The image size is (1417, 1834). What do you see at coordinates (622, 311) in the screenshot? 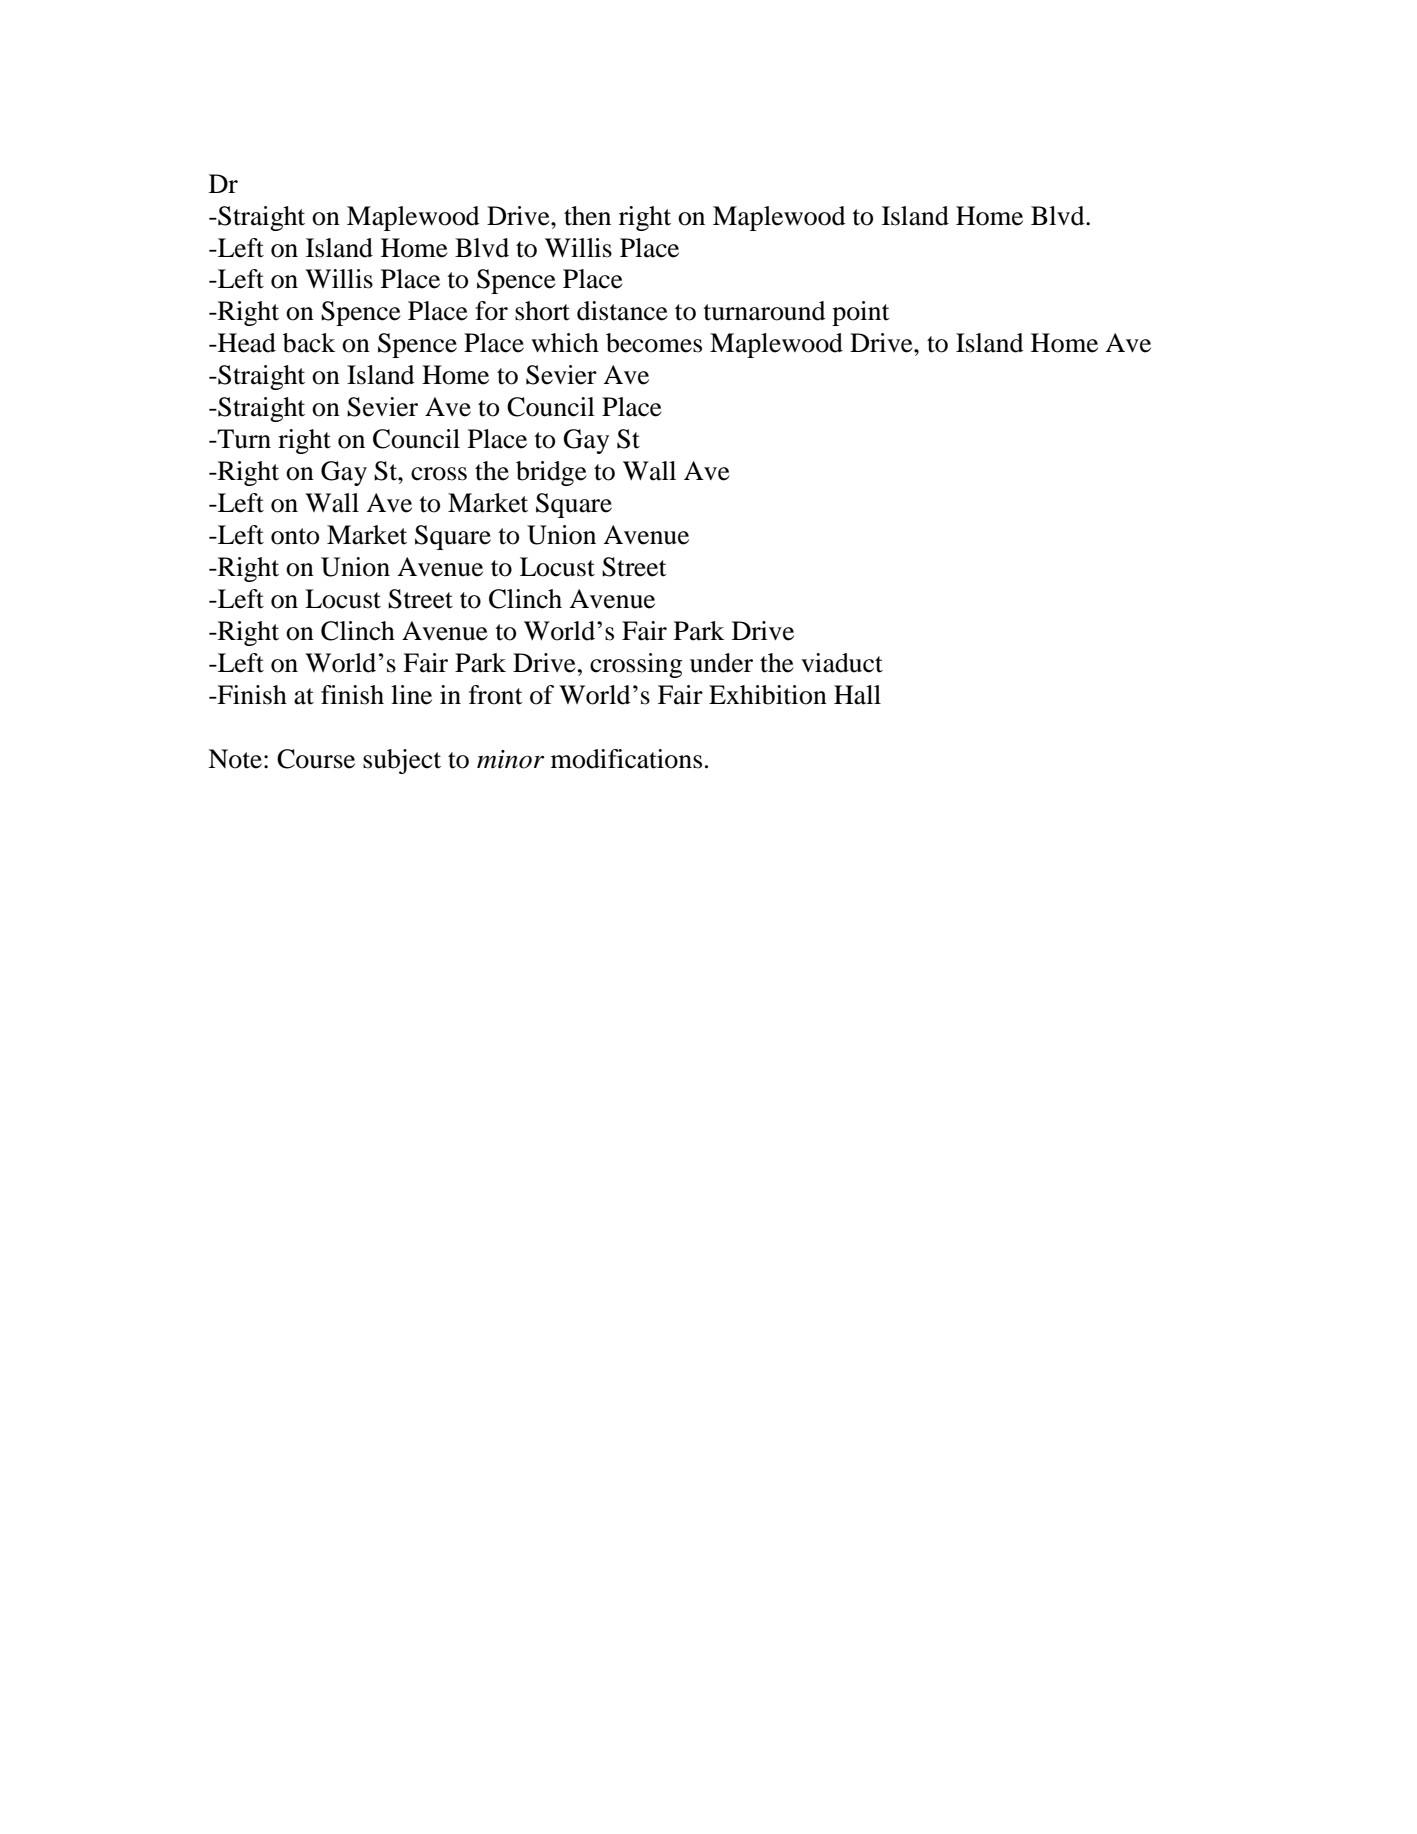
I see `distance` at bounding box center [622, 311].
